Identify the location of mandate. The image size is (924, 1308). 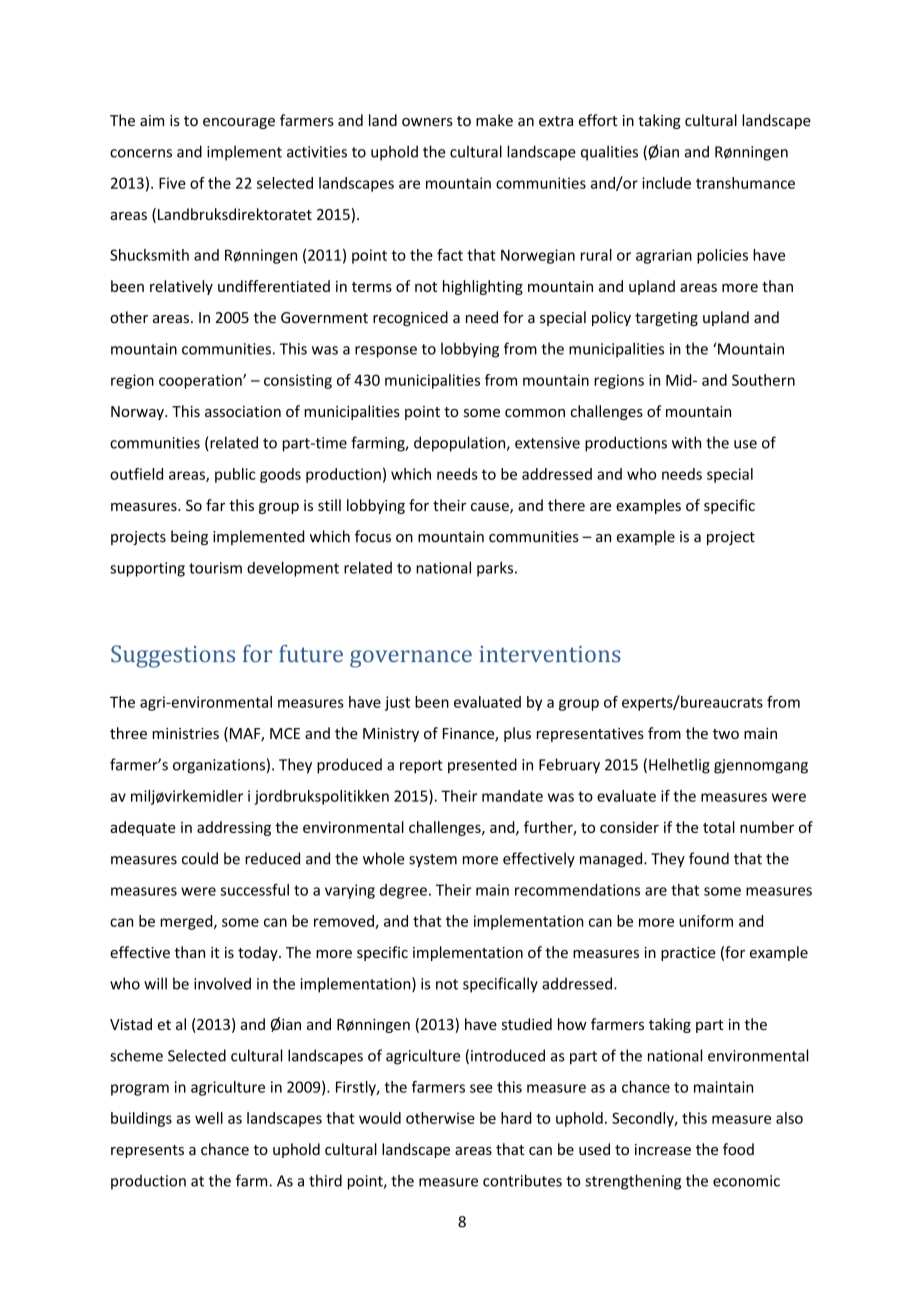
(512, 796).
